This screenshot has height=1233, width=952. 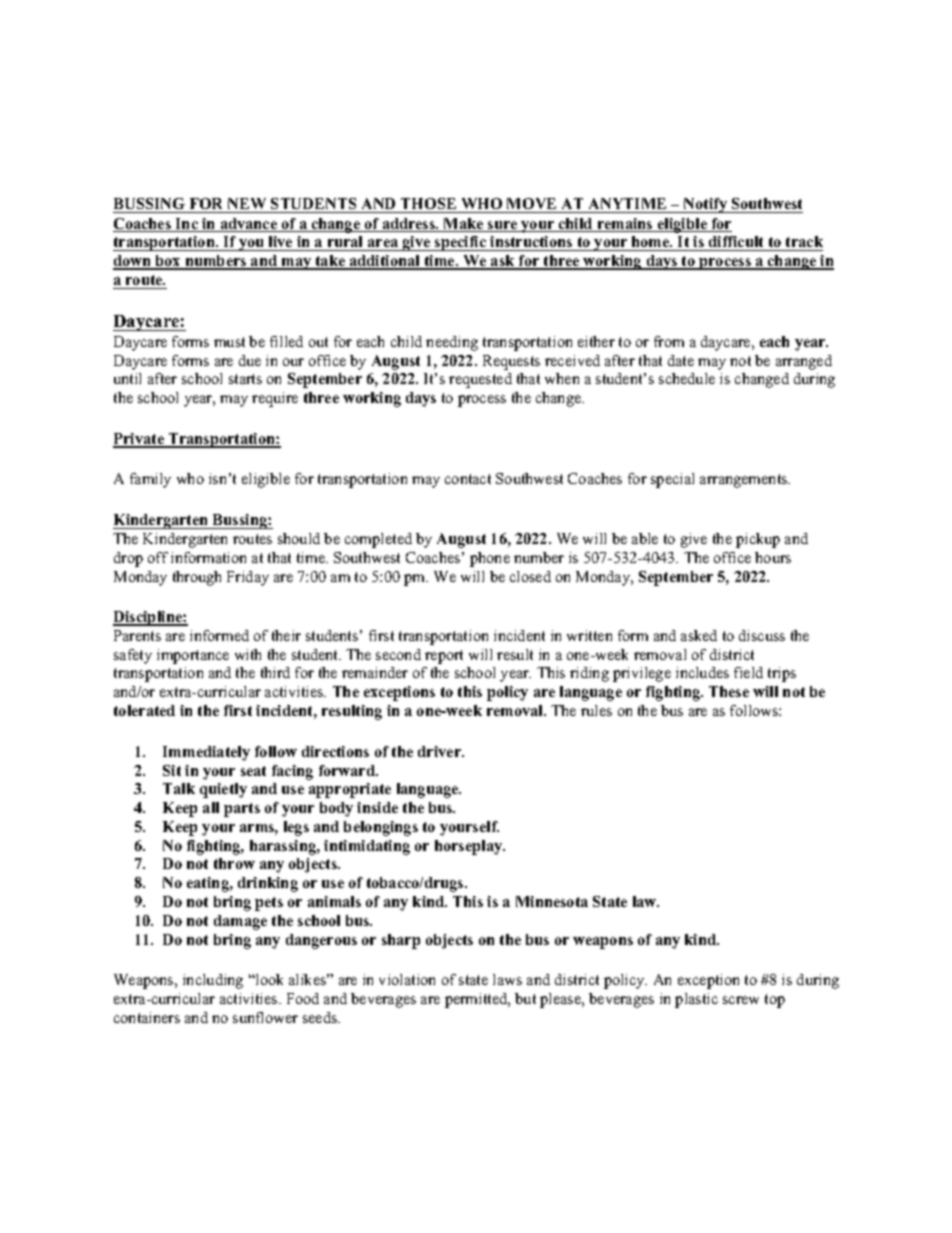 I want to click on difficult, so click(x=736, y=241).
